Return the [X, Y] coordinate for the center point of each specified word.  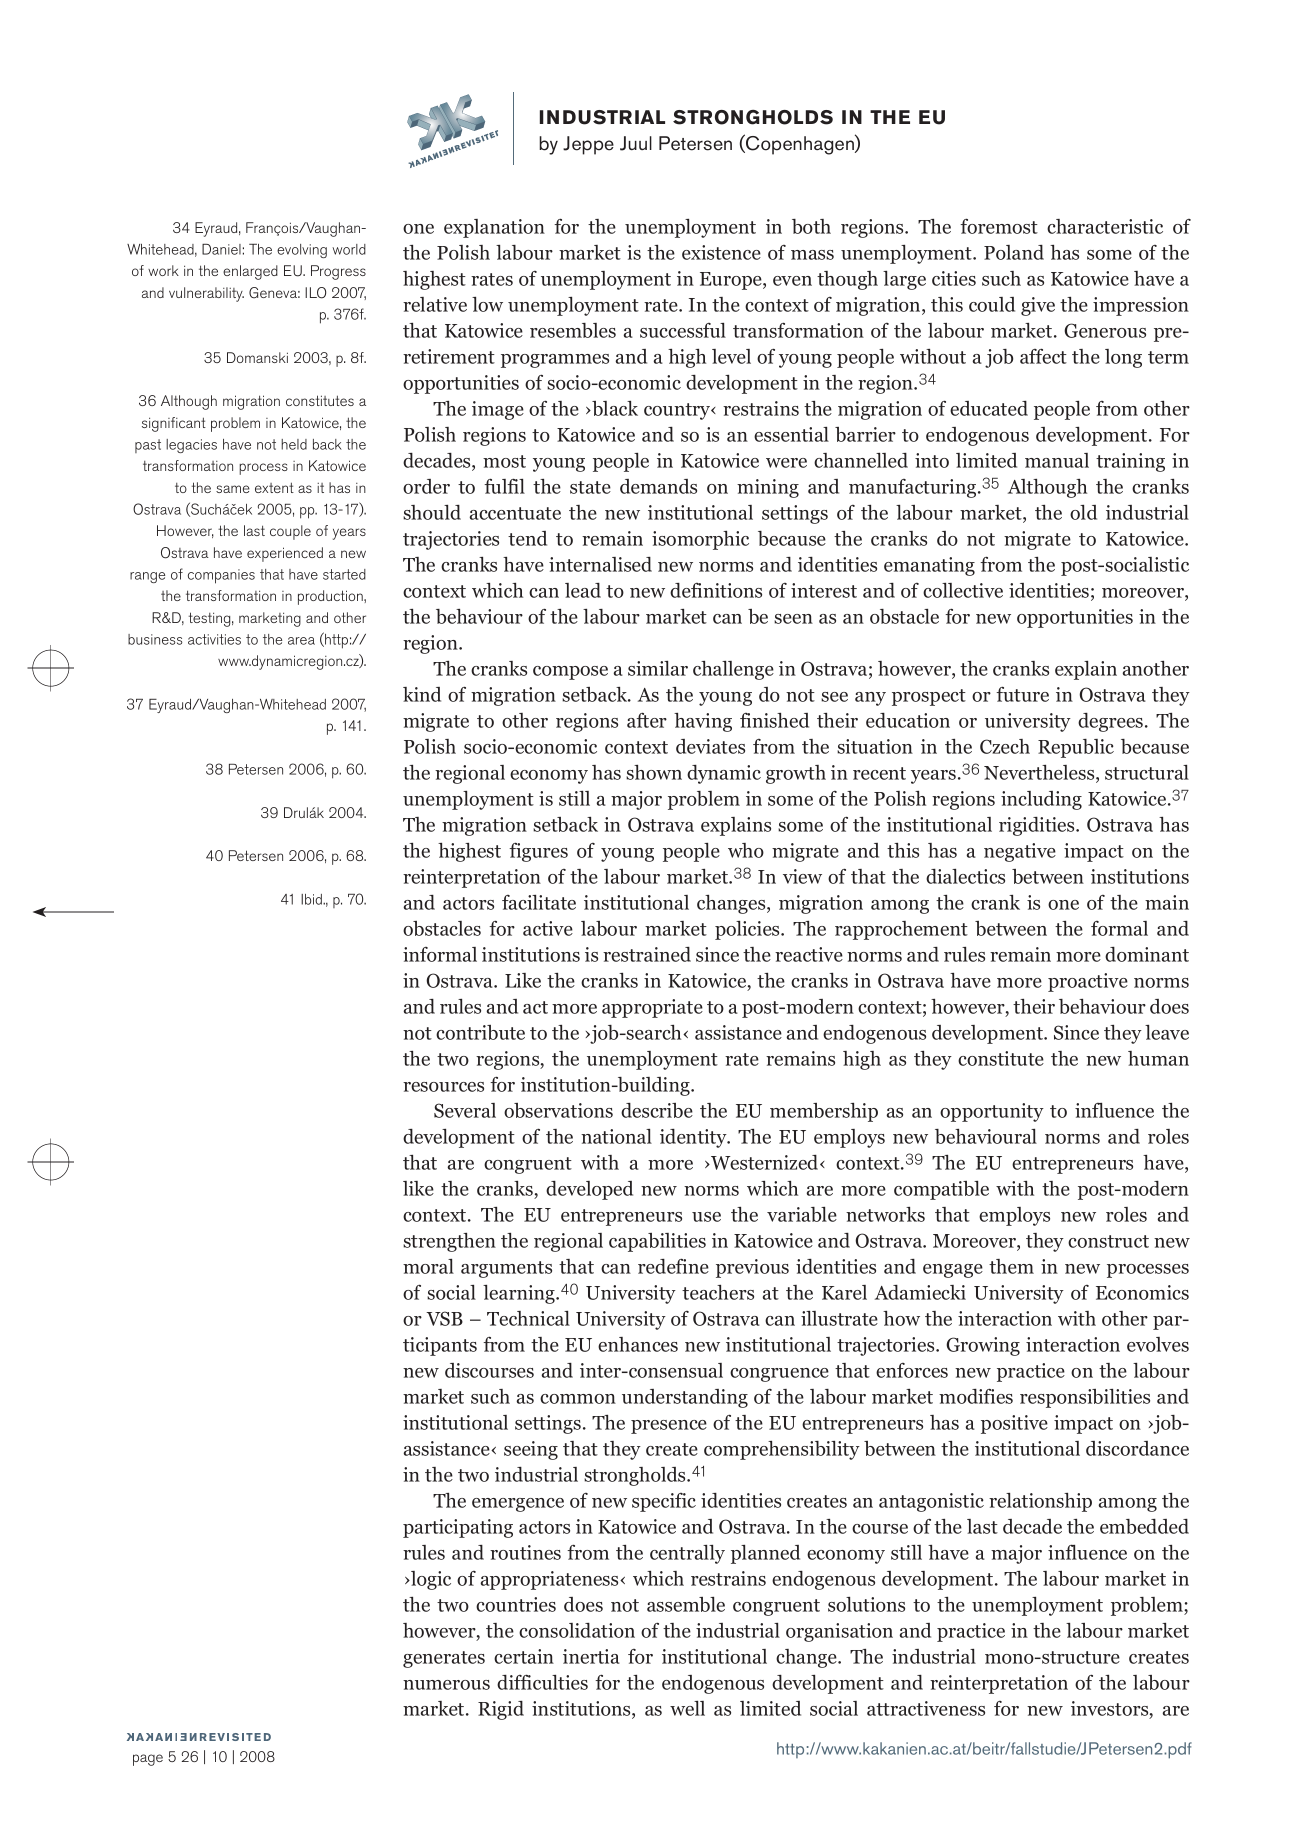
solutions [866, 1604]
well [687, 1708]
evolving [302, 251]
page [148, 1760]
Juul [636, 143]
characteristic [1105, 226]
